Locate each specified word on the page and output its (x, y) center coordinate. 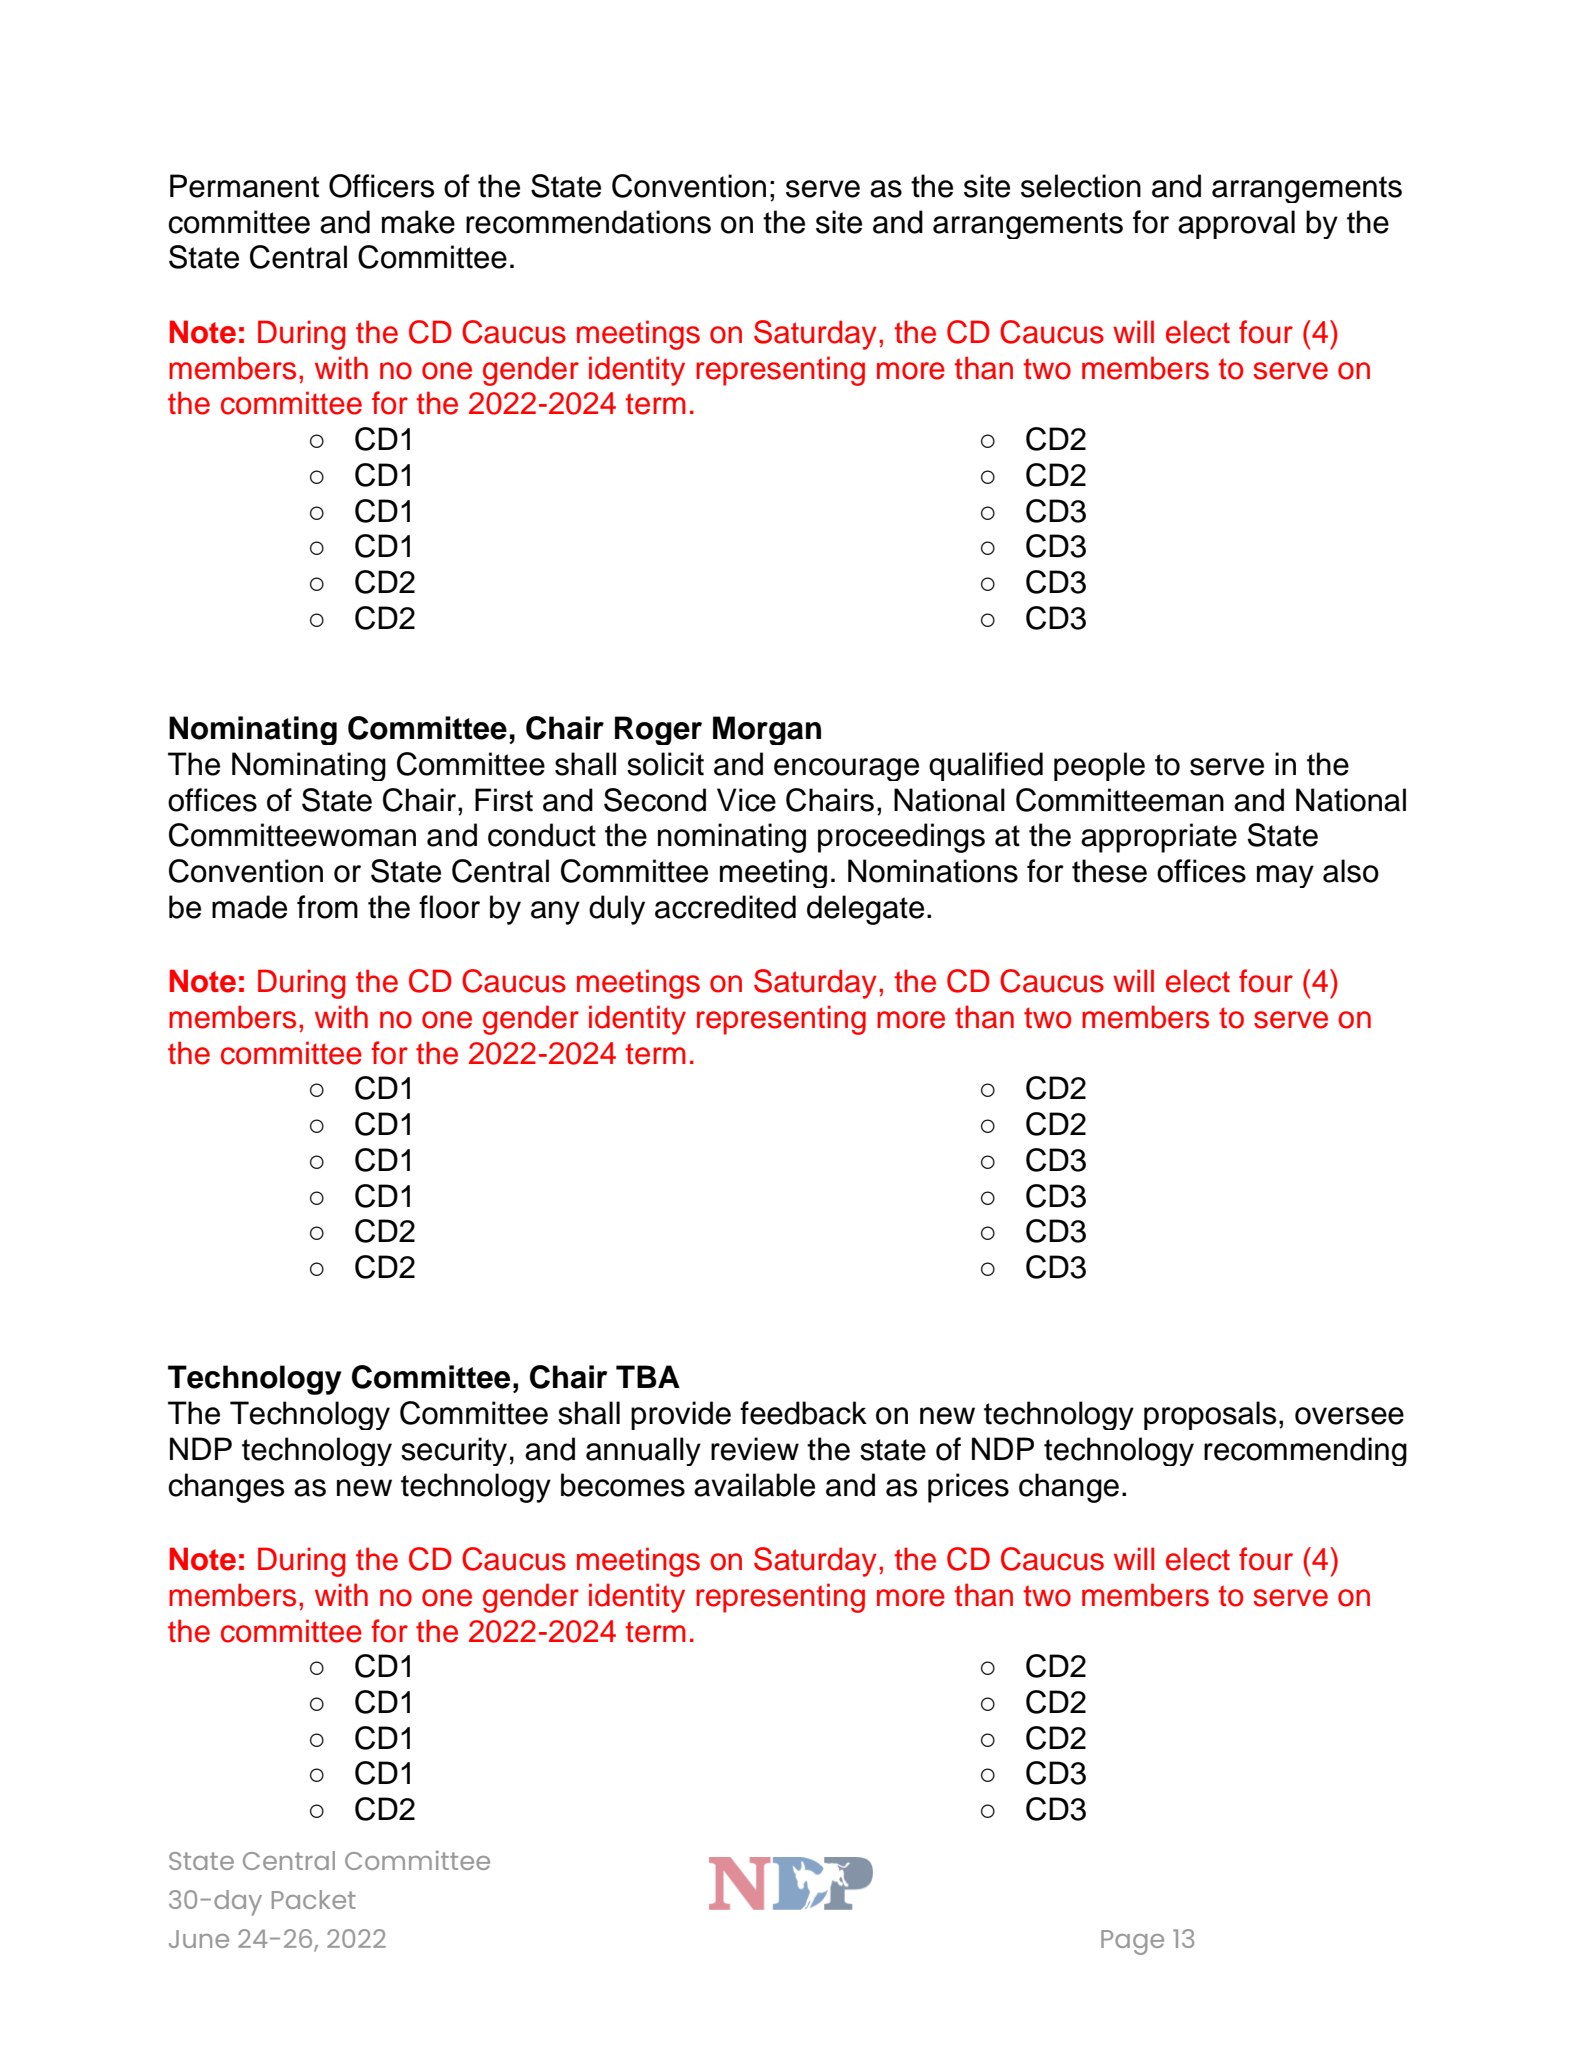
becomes (623, 1485)
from (327, 907)
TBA (648, 1376)
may (1285, 876)
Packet (314, 1899)
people (1099, 766)
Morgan (767, 730)
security (454, 1451)
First (504, 800)
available (754, 1485)
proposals (1210, 1415)
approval (1236, 224)
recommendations (588, 222)
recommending (1305, 1451)
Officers (381, 186)
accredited (725, 907)
